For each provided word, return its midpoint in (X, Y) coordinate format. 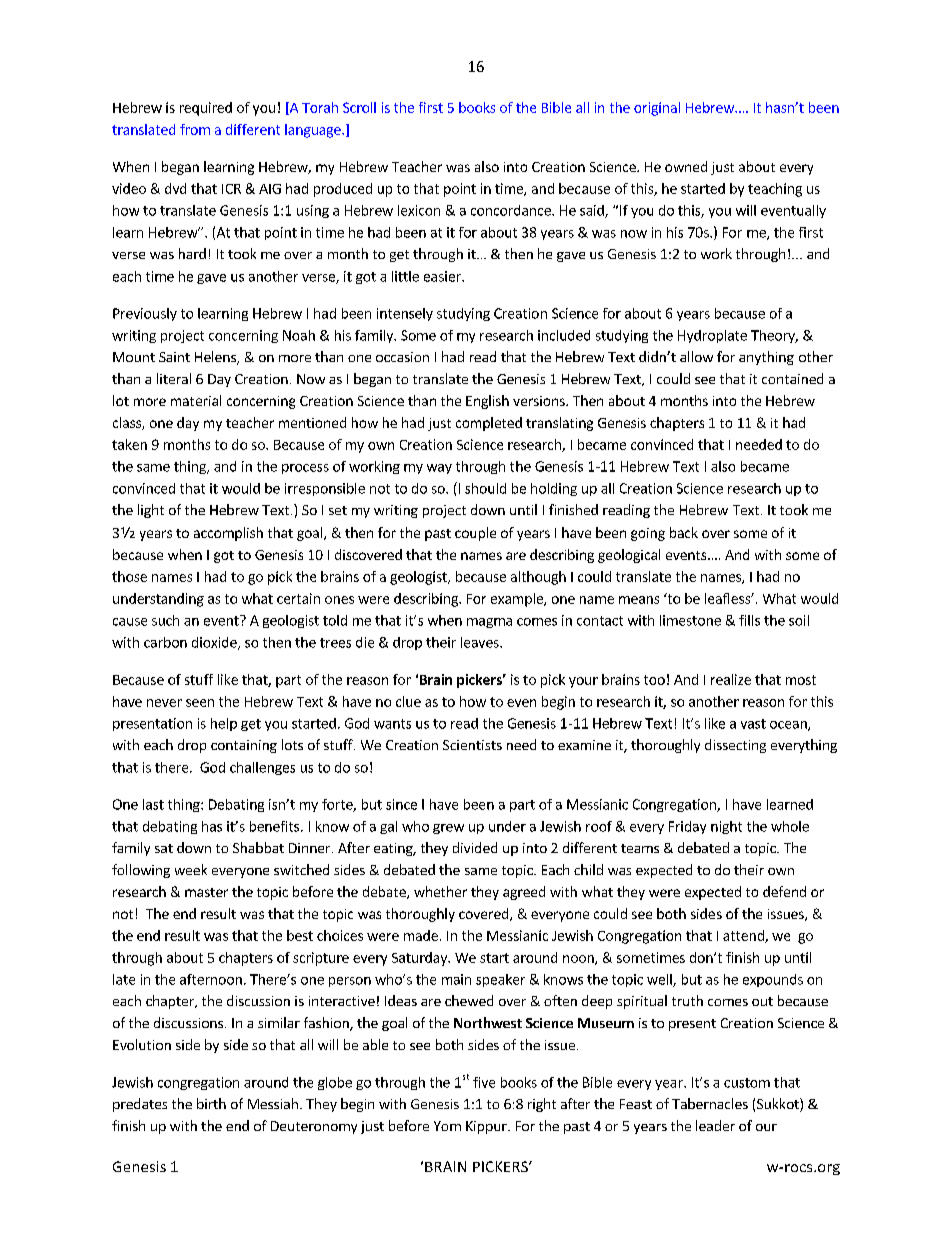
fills (749, 620)
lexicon (419, 210)
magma (489, 623)
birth (211, 1103)
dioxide (215, 643)
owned (686, 166)
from (195, 129)
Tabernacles (710, 1103)
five (484, 1082)
